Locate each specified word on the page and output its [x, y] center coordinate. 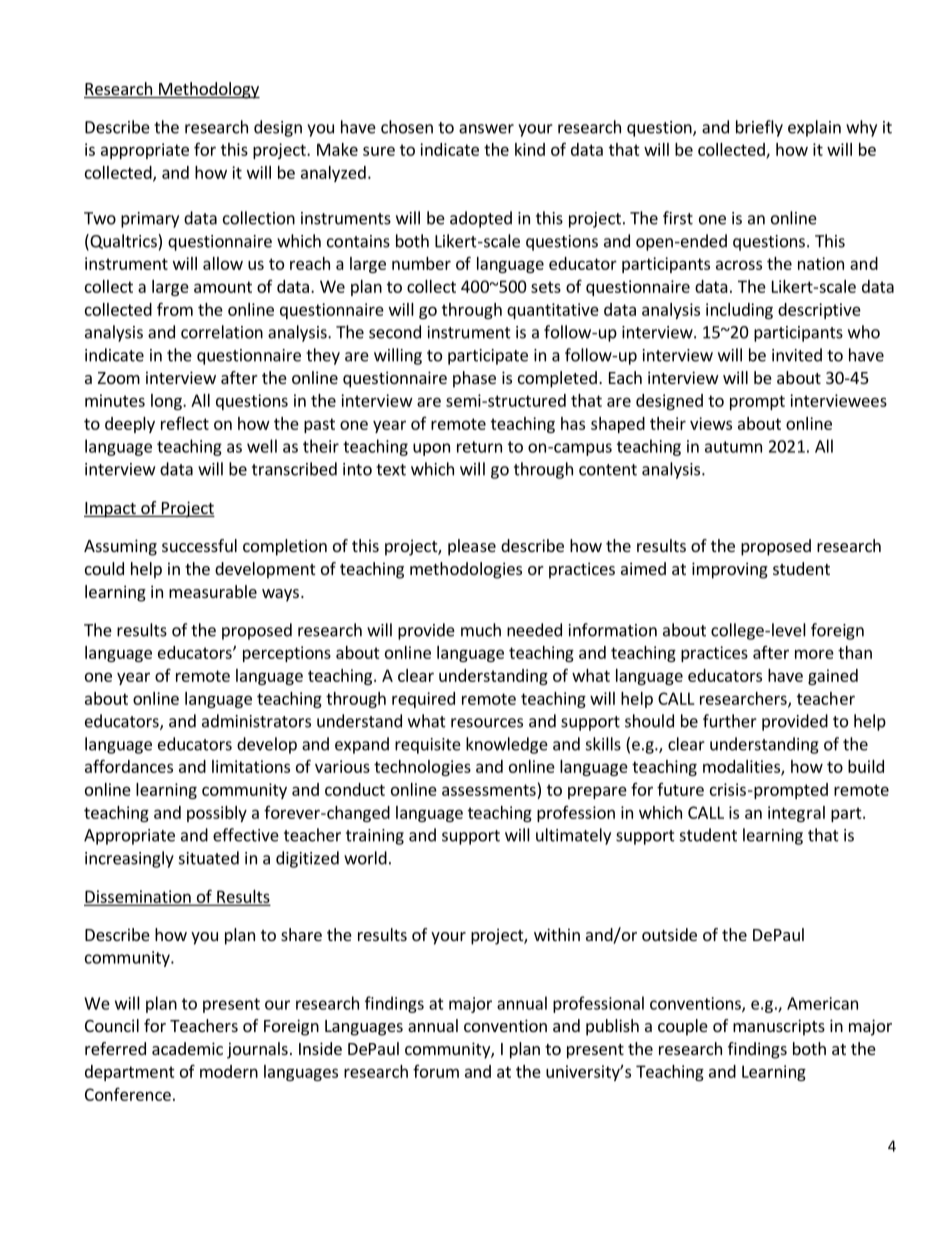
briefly [759, 128]
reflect [185, 423]
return [479, 447]
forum [436, 1071]
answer [486, 129]
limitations [251, 766]
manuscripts [779, 1027]
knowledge [507, 745]
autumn [733, 447]
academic [187, 1048]
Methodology [208, 90]
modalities [742, 767]
